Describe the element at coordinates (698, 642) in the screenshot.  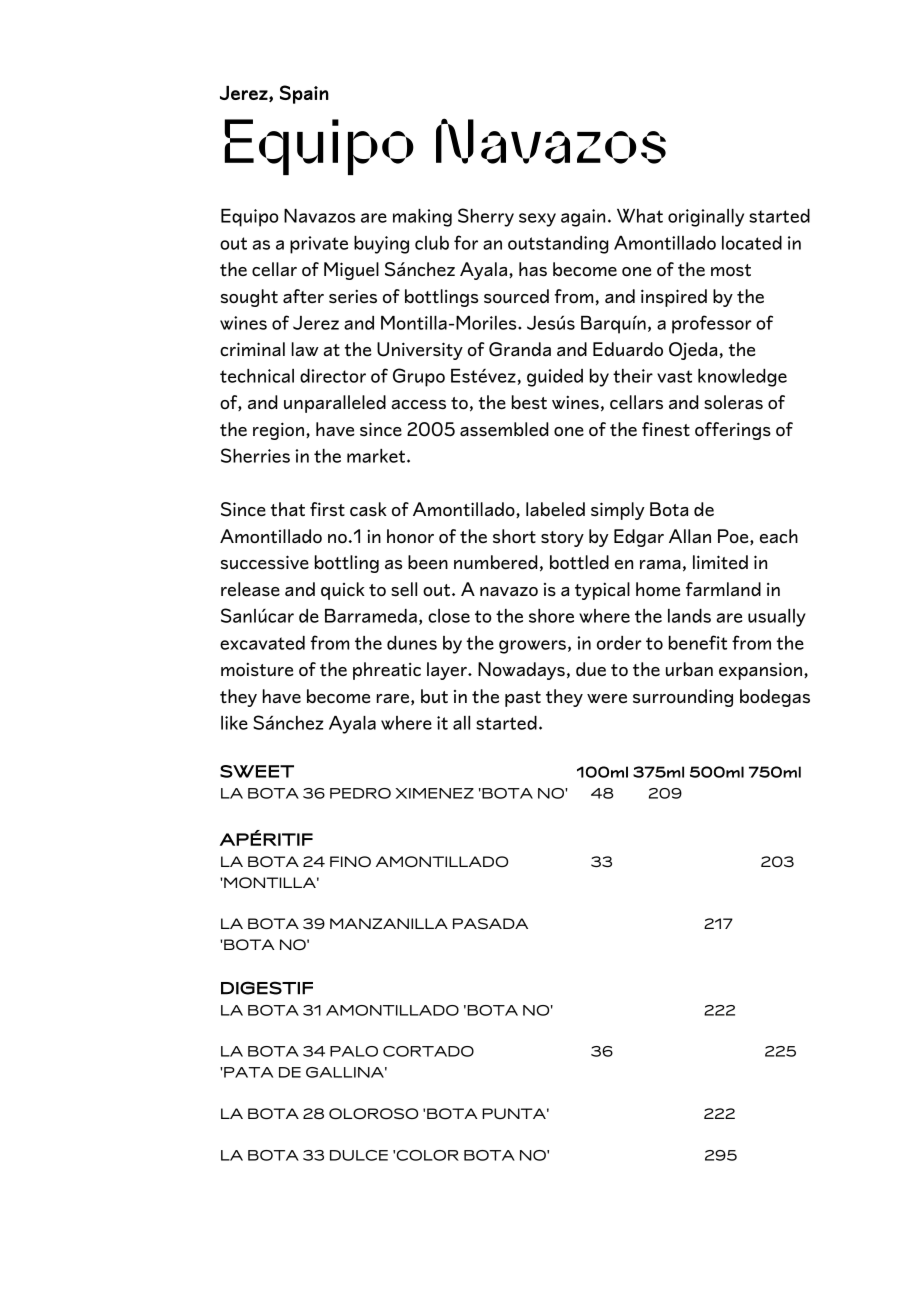
I see `benefit` at that location.
